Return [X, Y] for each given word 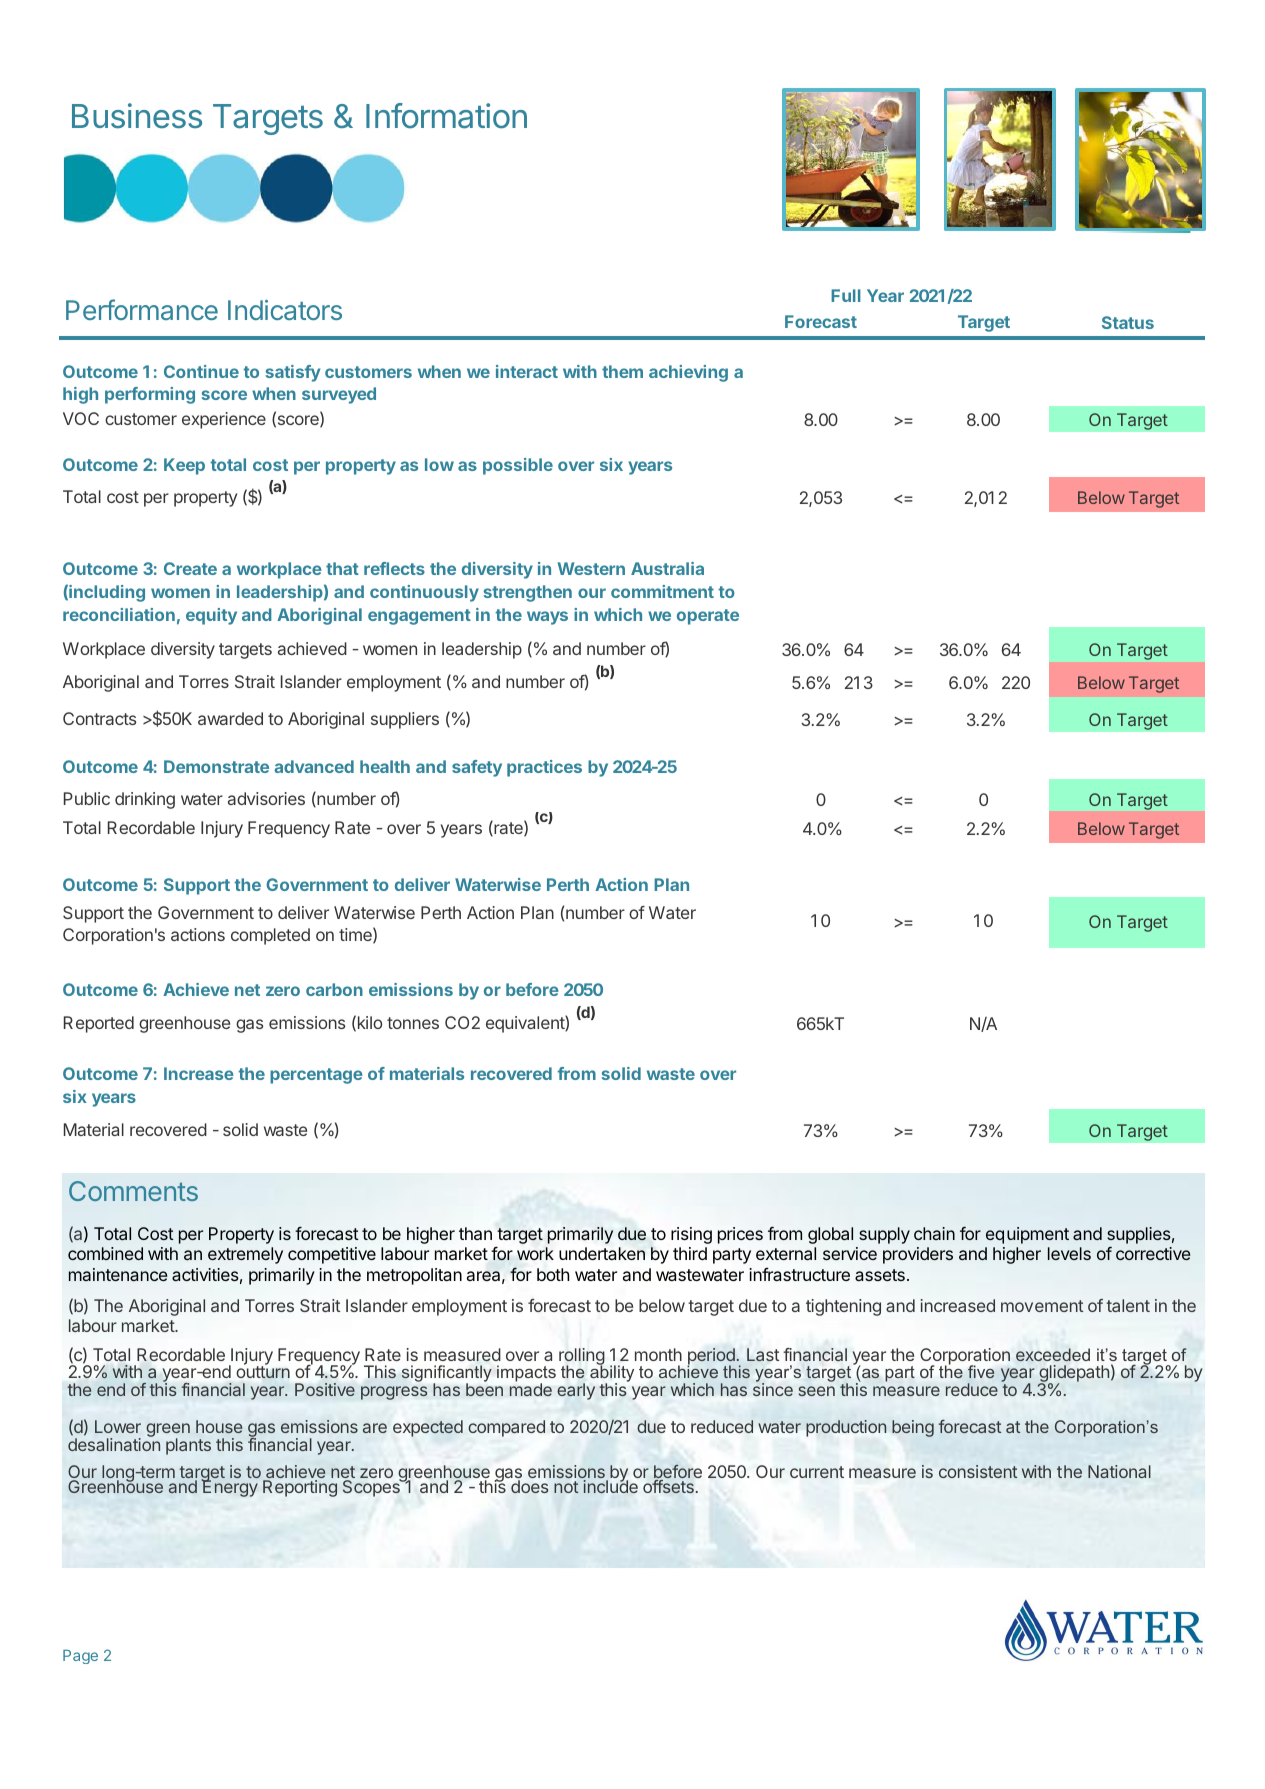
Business [137, 116]
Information [446, 116]
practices [544, 768]
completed [270, 936]
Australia [667, 568]
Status [1128, 322]
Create [190, 568]
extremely [245, 1255]
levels [1069, 1253]
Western [591, 568]
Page [80, 1657]
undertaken [602, 1253]
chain [934, 1233]
